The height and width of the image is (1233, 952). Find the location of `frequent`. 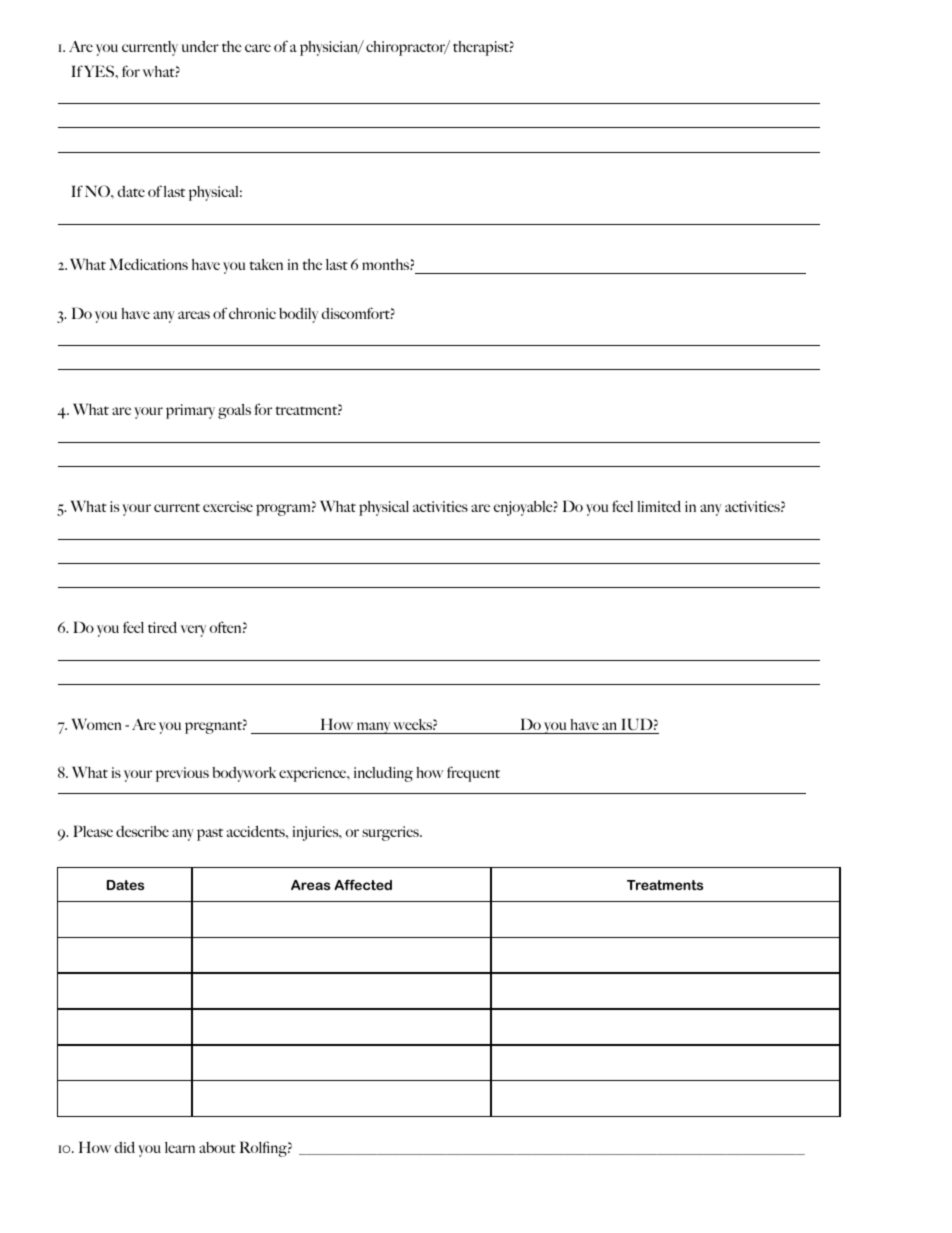

frequent is located at coordinates (473, 774).
